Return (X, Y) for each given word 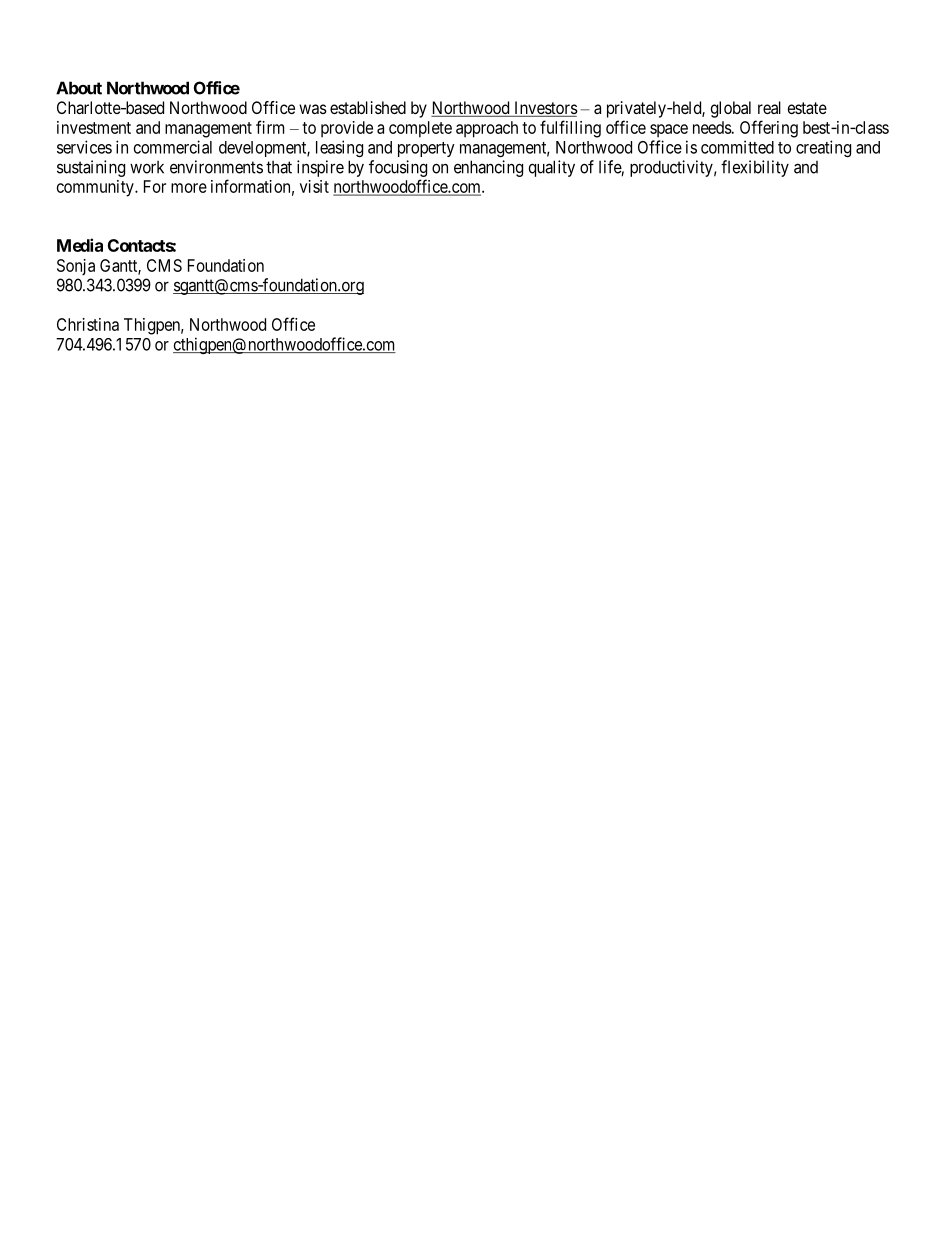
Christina (88, 324)
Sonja (76, 267)
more (189, 188)
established (368, 107)
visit (314, 186)
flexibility (755, 168)
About (79, 88)
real (769, 107)
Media (80, 245)
